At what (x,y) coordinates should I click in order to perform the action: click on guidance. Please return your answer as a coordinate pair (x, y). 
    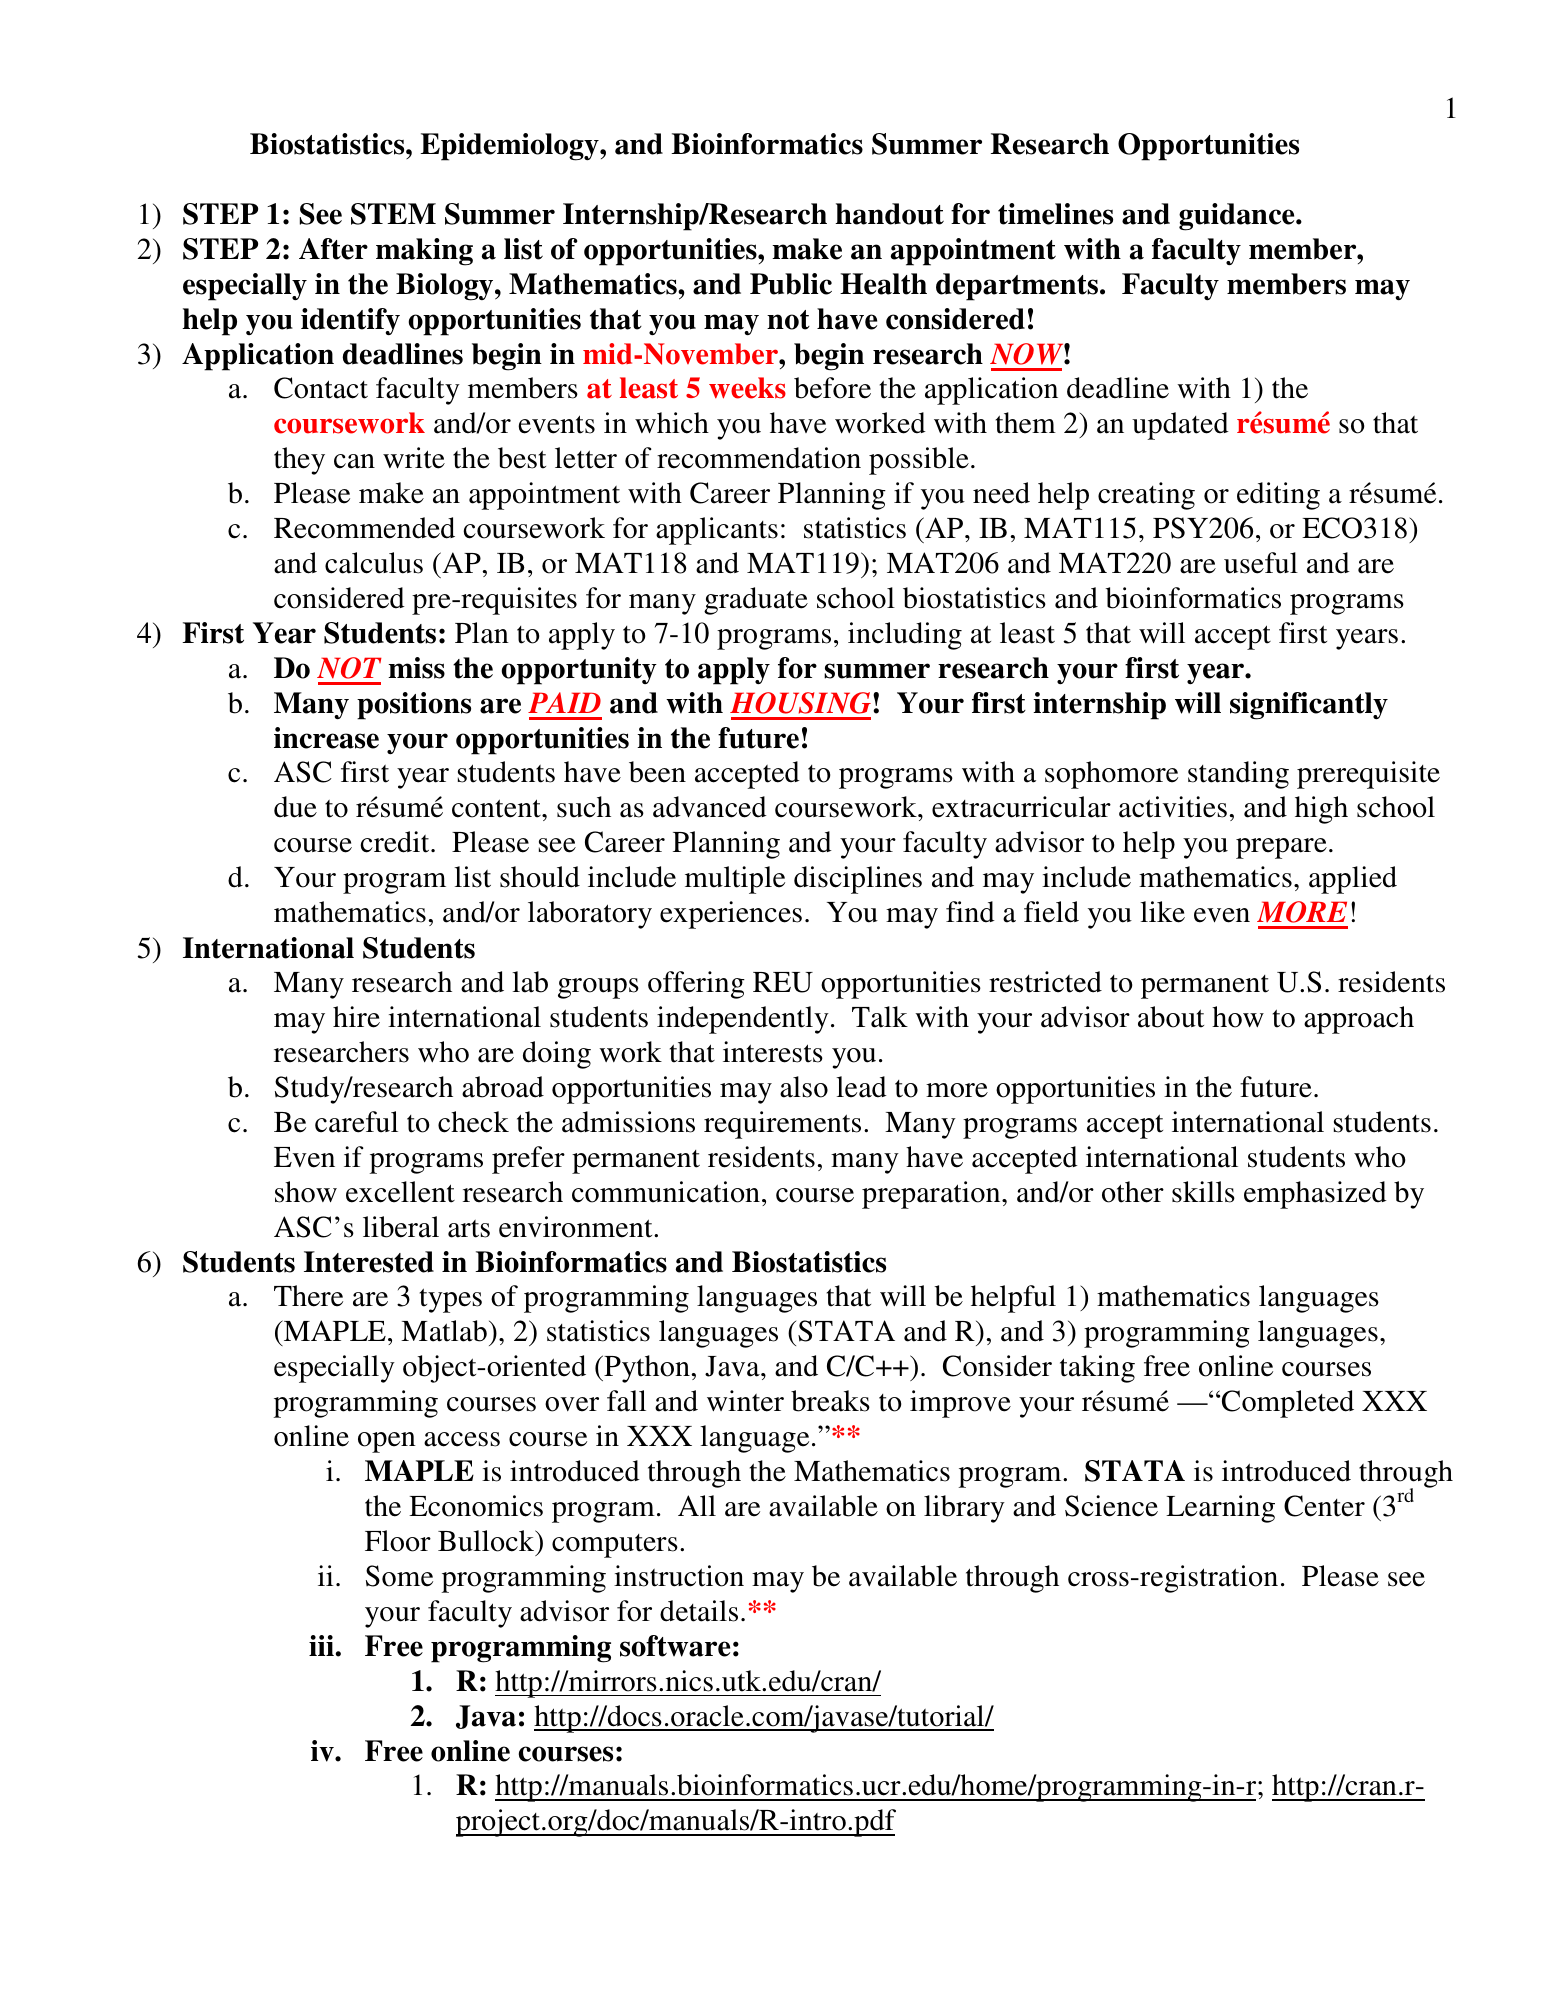
    Looking at the image, I should click on (1238, 217).
